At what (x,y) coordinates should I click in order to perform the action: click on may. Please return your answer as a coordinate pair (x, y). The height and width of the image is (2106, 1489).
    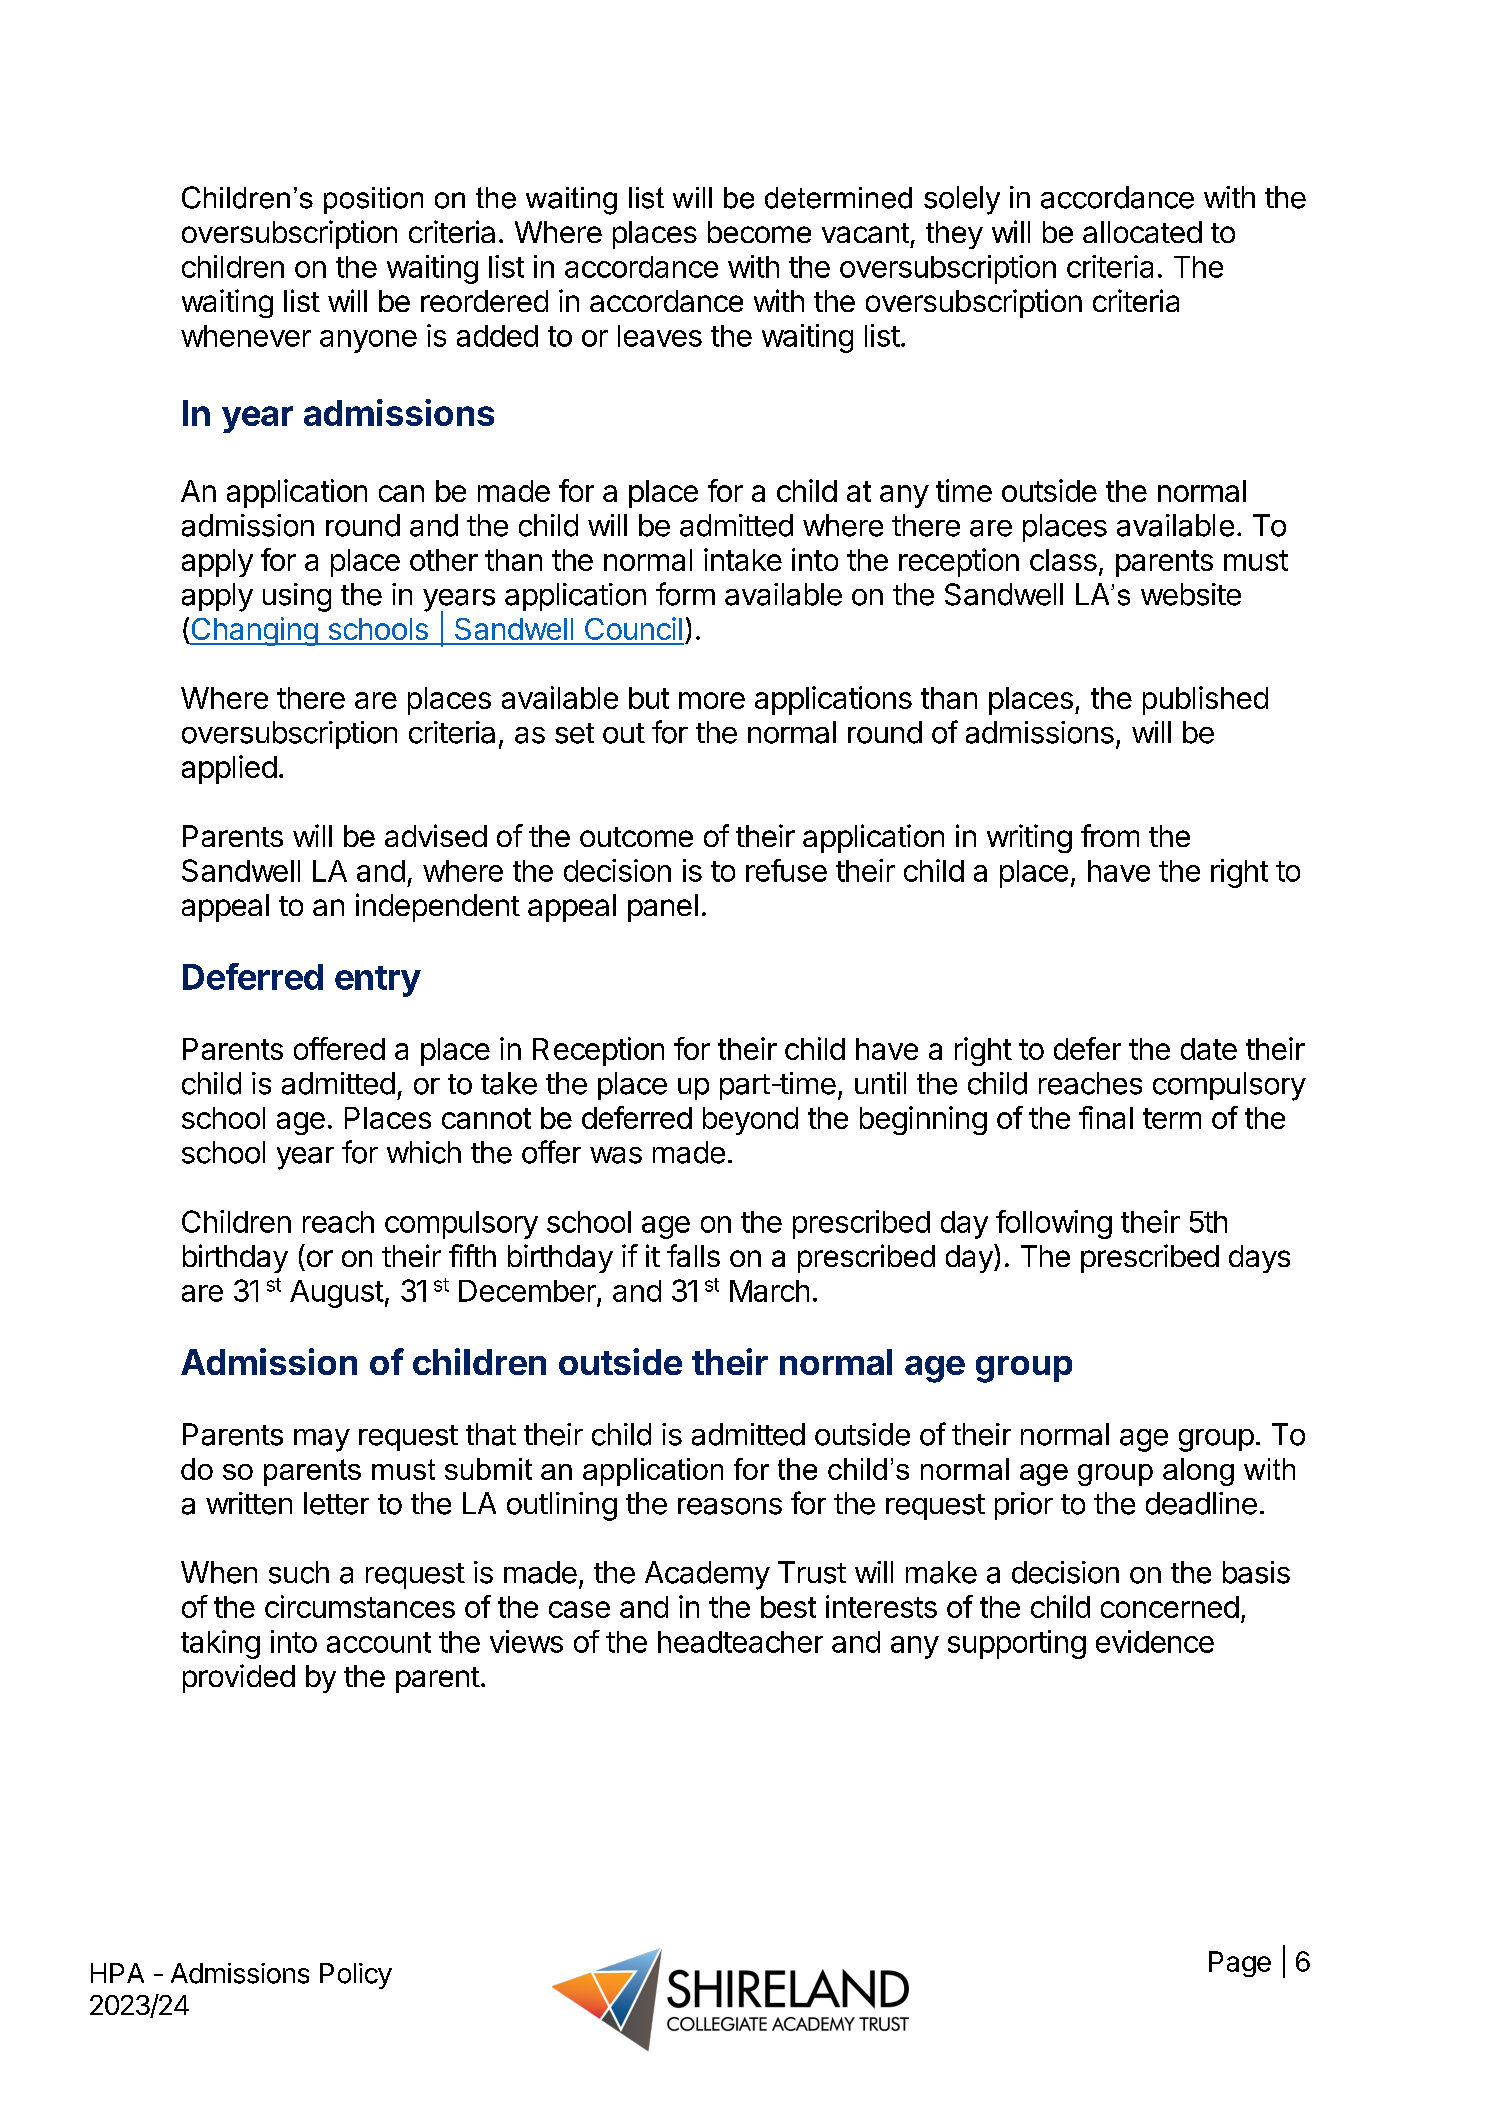
    Looking at the image, I should click on (322, 1440).
